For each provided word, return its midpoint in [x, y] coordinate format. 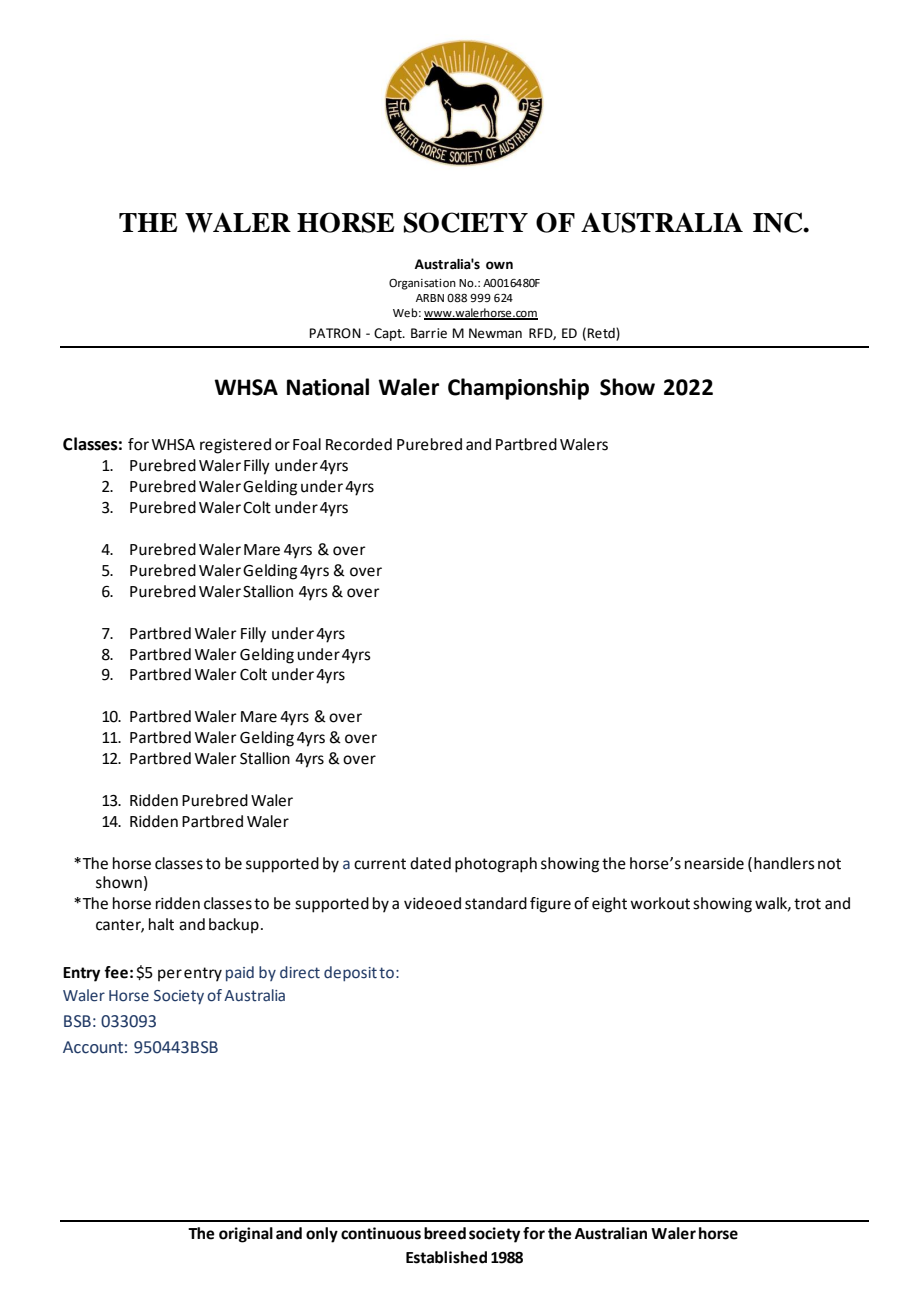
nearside [714, 863]
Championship [518, 389]
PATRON [335, 333]
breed [445, 1233]
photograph [496, 865]
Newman [495, 333]
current [380, 864]
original [246, 1235]
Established [446, 1257]
